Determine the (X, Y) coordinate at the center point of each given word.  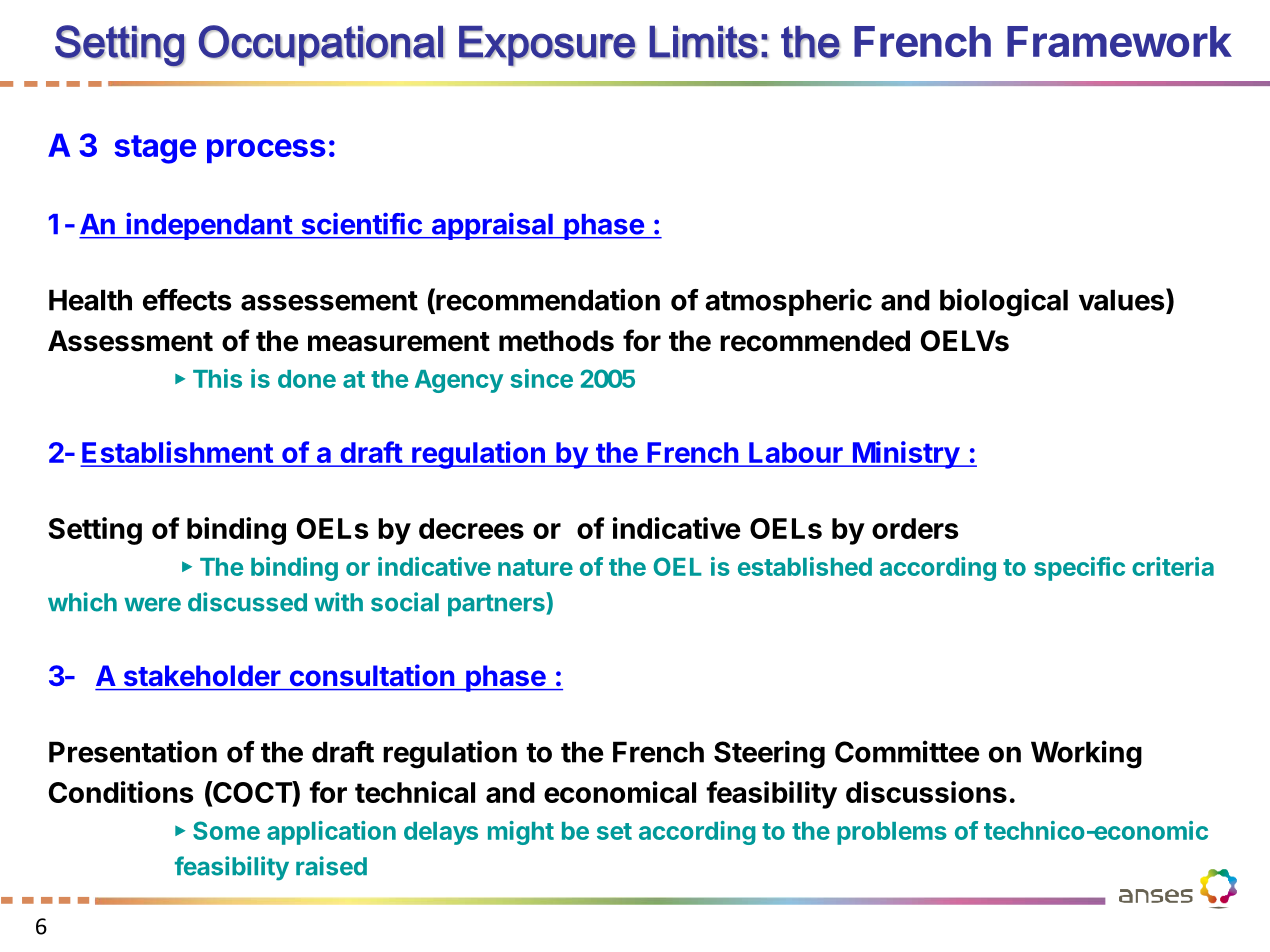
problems (892, 833)
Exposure (547, 46)
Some (226, 830)
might (521, 833)
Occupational (321, 45)
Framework (1119, 41)
